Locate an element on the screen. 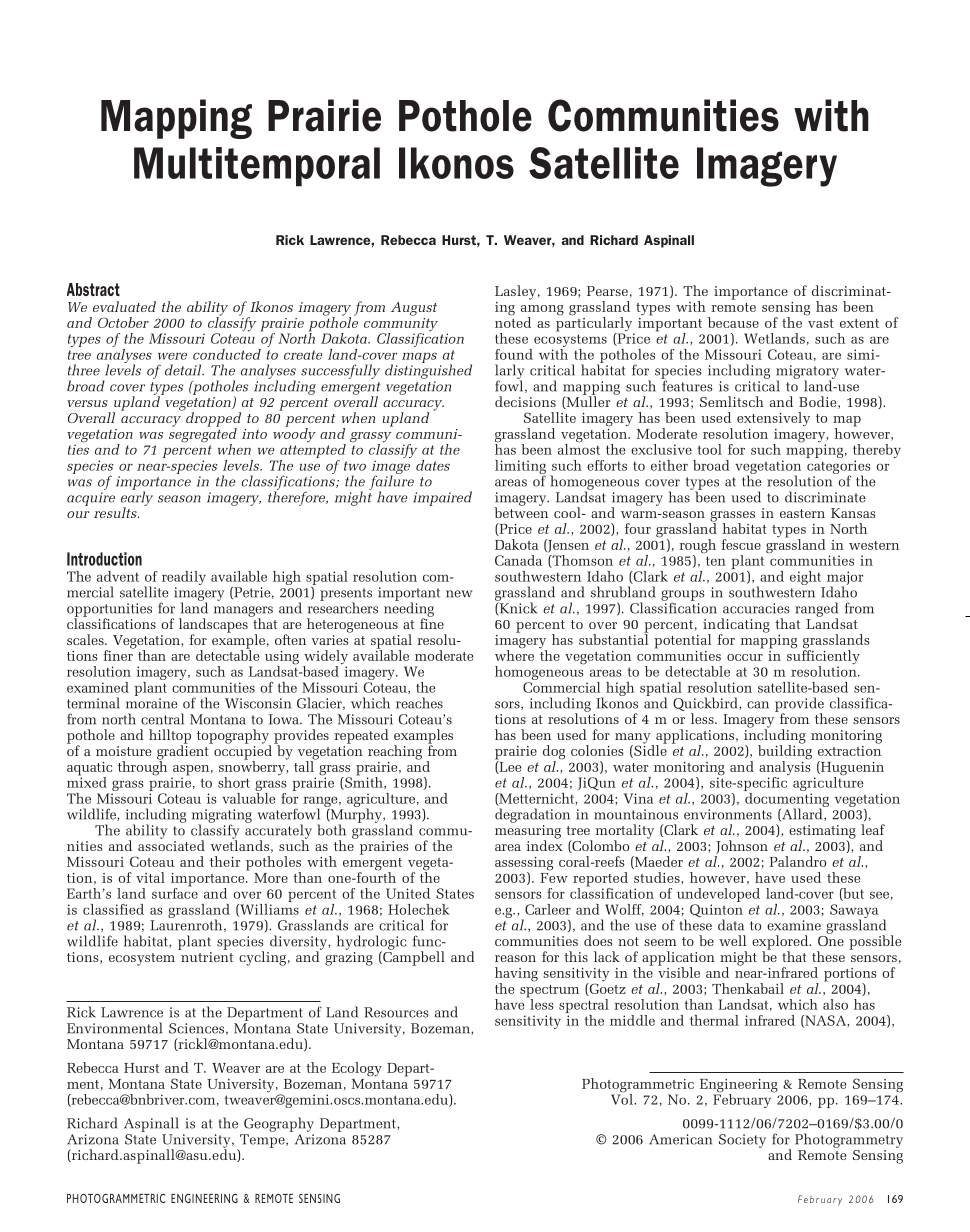 The image size is (970, 1232). reaches is located at coordinates (419, 703).
